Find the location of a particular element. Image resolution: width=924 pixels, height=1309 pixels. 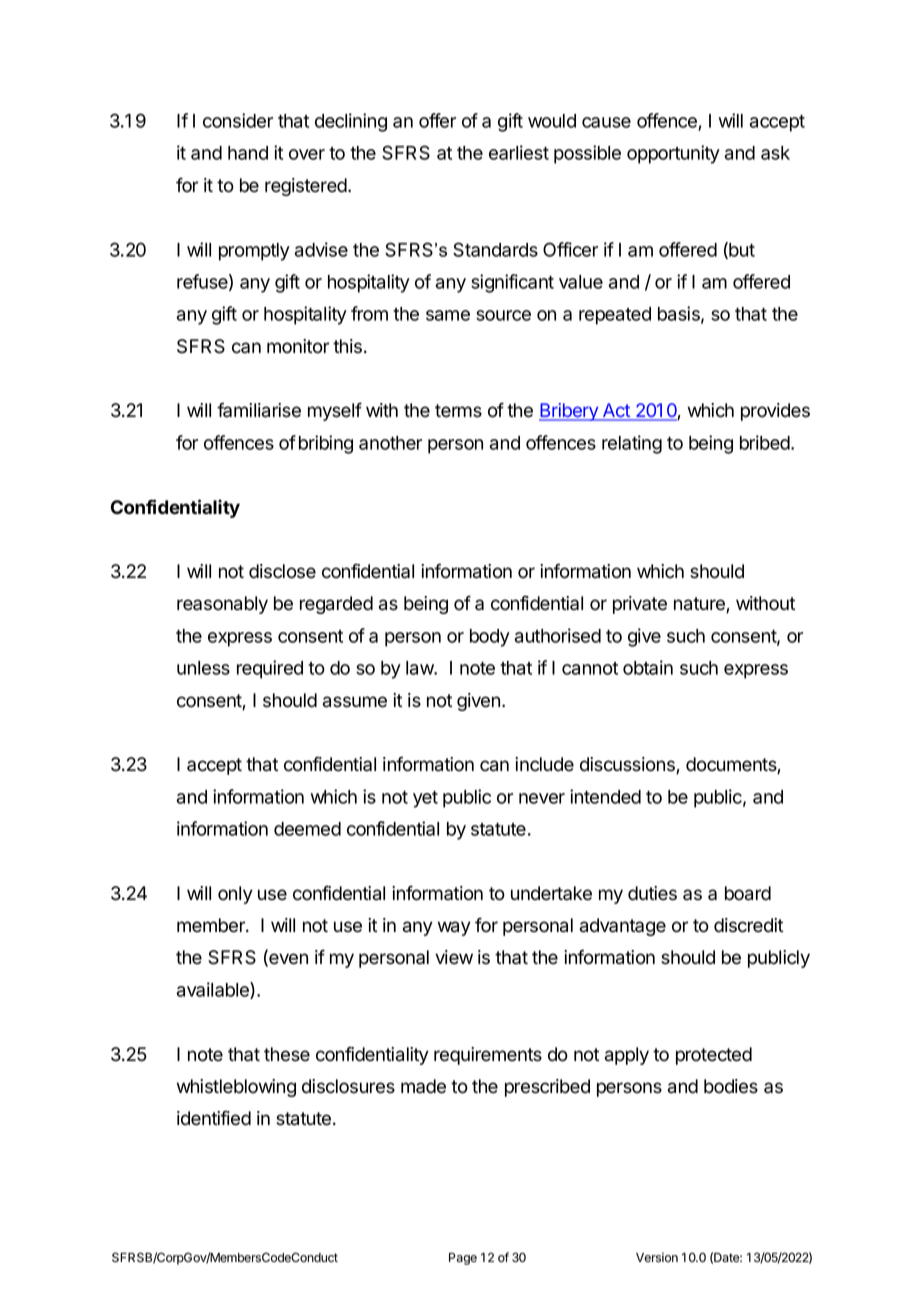

identified is located at coordinates (214, 1118).
